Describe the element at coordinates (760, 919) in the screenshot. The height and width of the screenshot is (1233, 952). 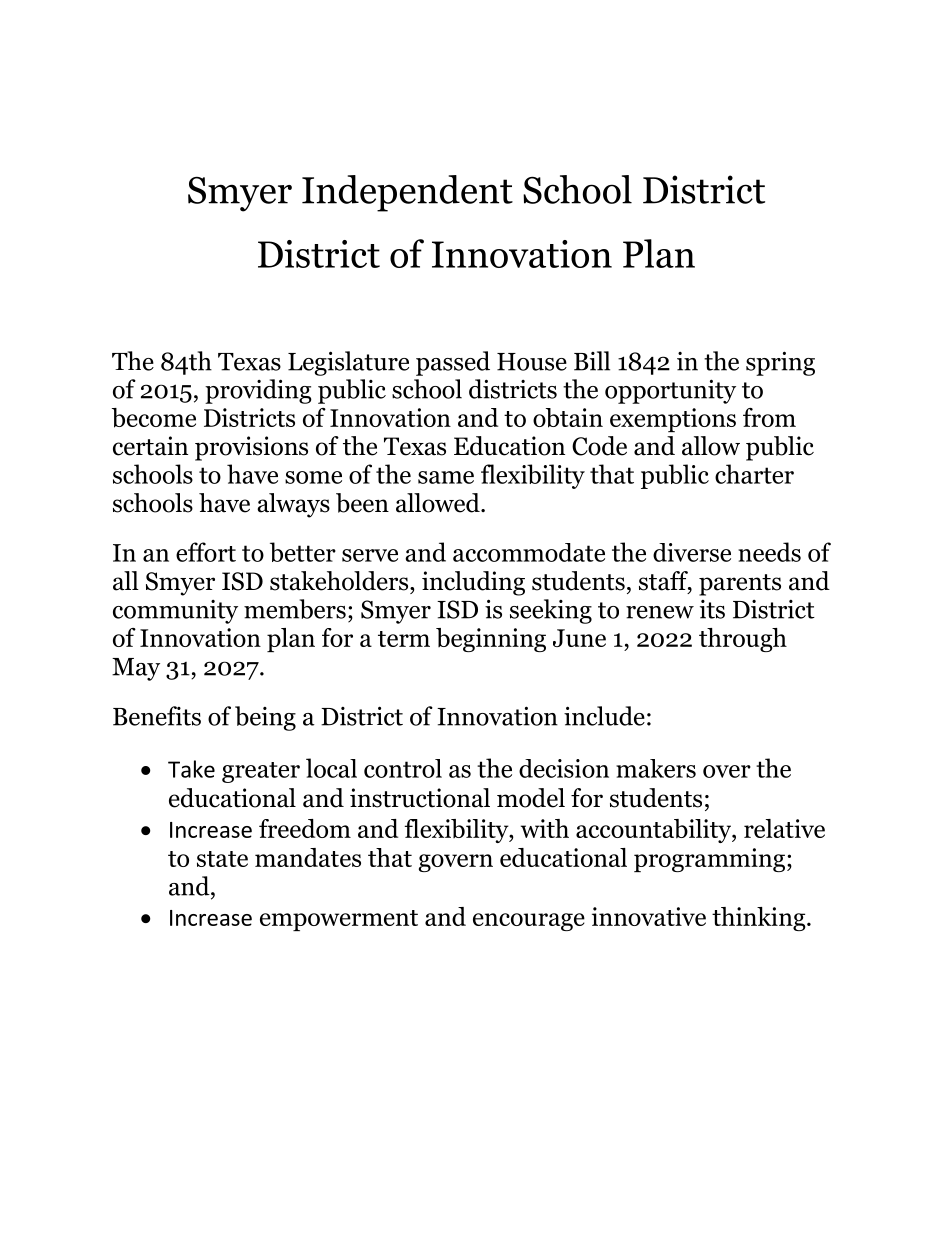
I see `thinking` at that location.
